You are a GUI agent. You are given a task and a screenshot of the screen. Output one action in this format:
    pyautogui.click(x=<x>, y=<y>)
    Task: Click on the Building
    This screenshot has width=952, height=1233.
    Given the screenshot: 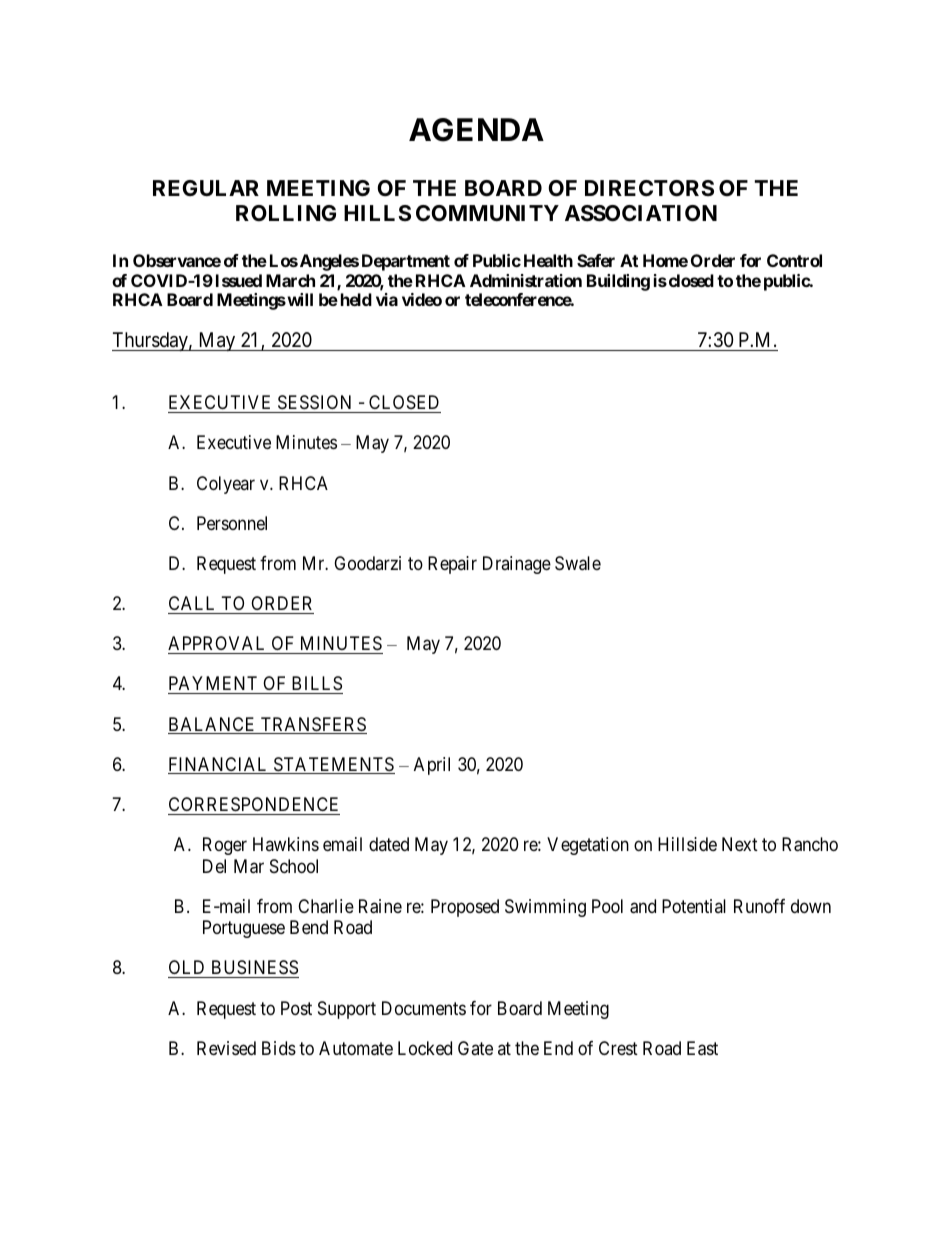 What is the action you would take?
    pyautogui.click(x=618, y=282)
